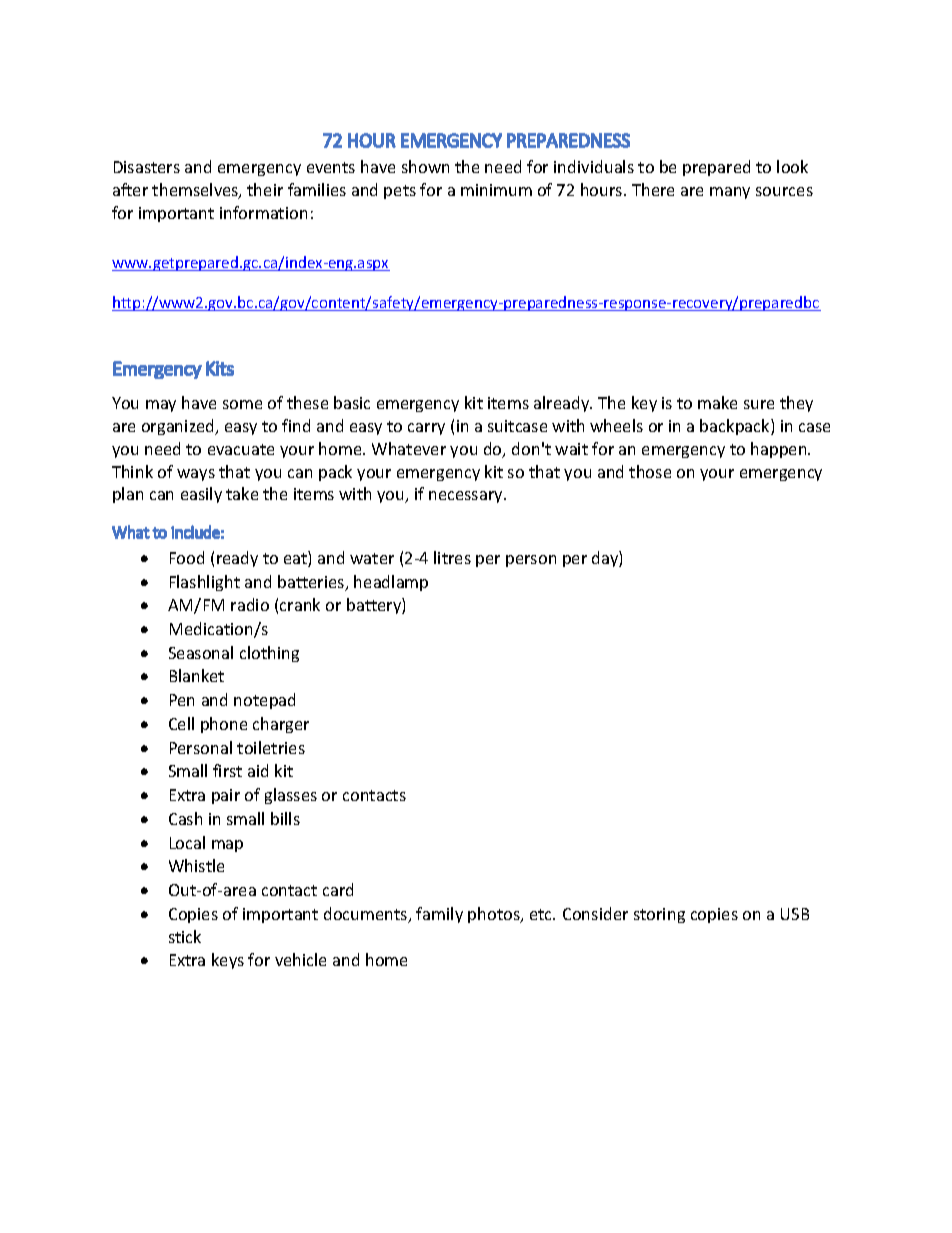  Describe the element at coordinates (496, 190) in the screenshot. I see `minimum` at that location.
